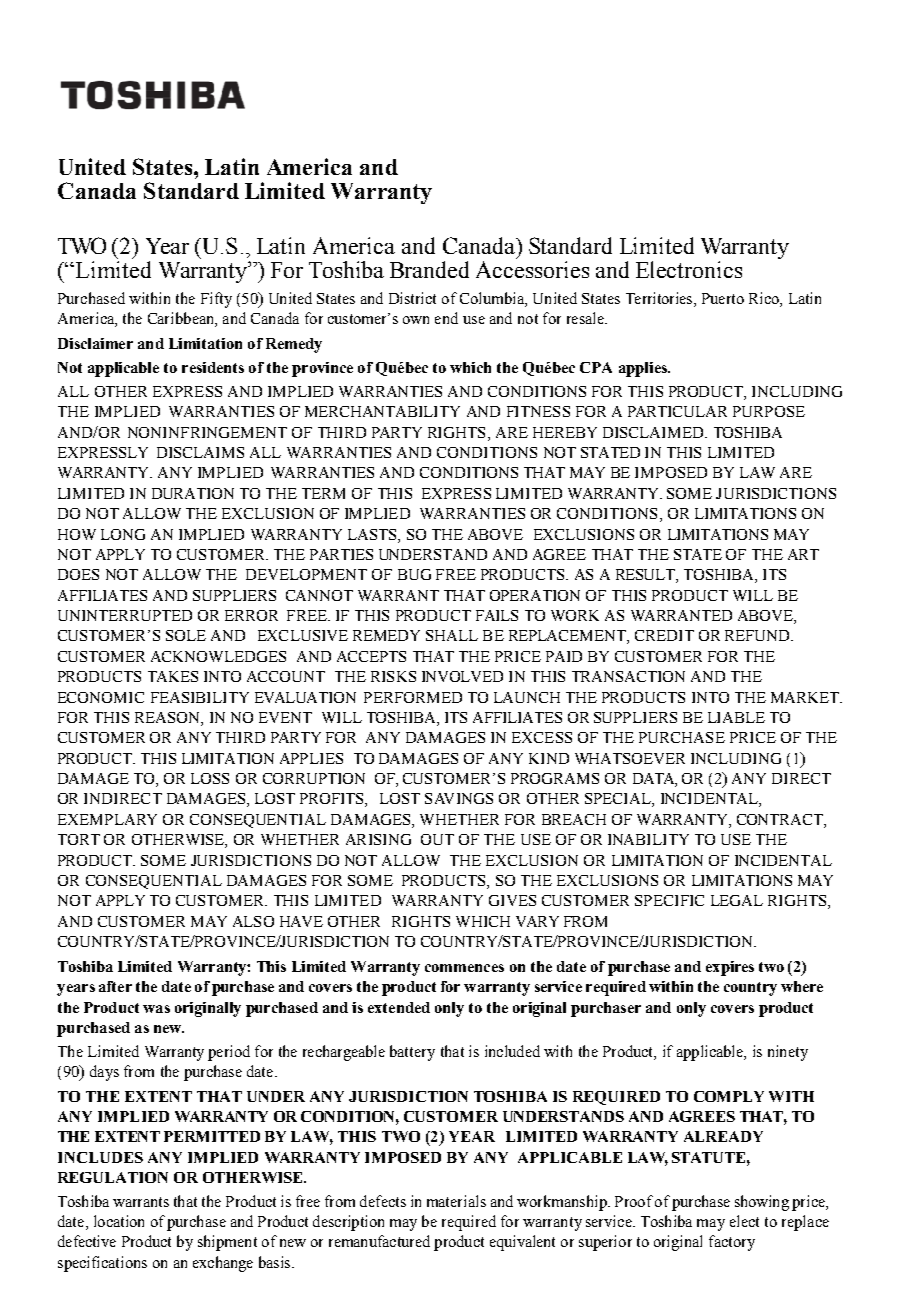 This image has width=924, height=1314. Describe the element at coordinates (216, 300) in the image. I see `Fifty` at that location.
